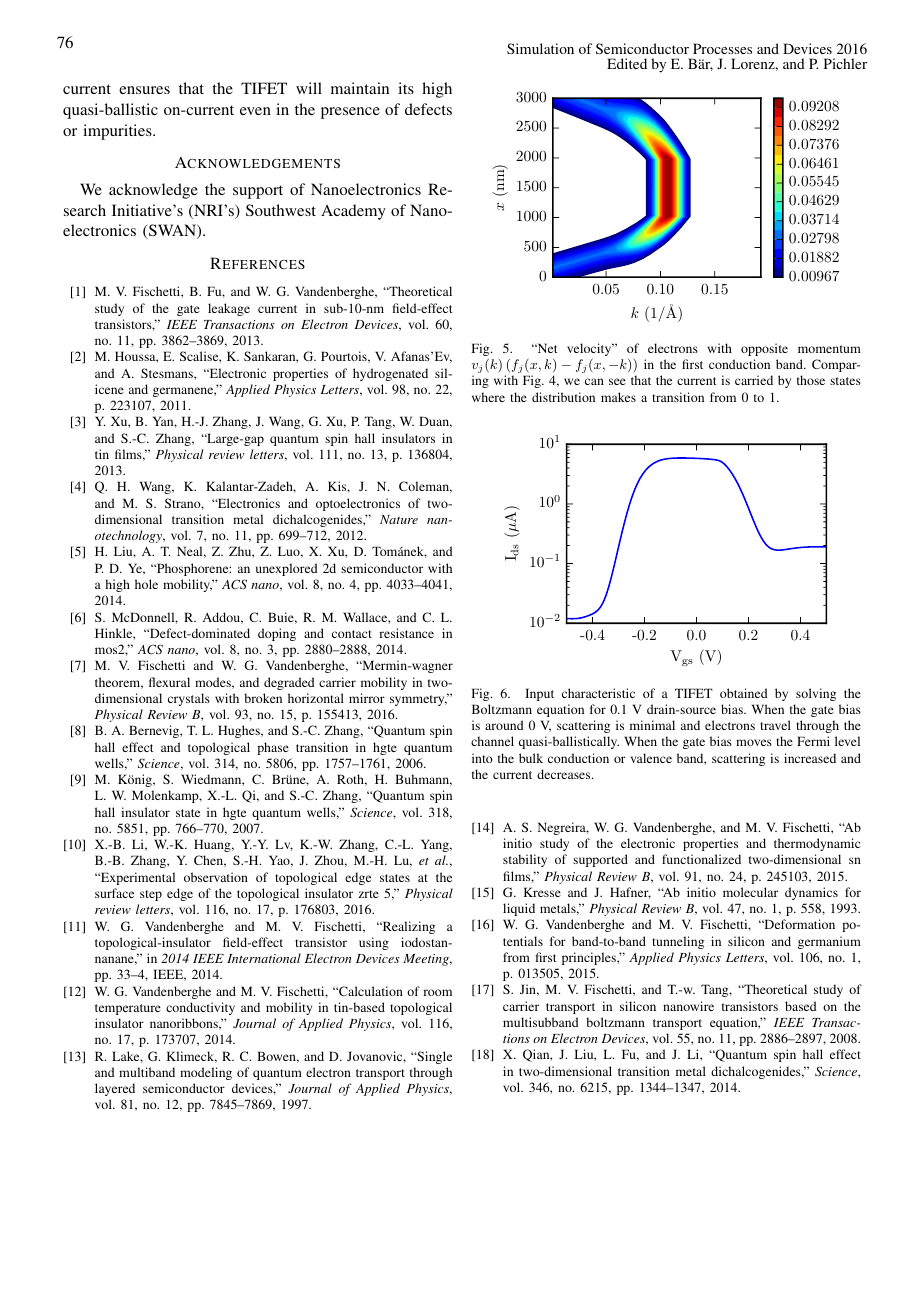  What do you see at coordinates (817, 844) in the screenshot?
I see `thermodynamic` at bounding box center [817, 844].
